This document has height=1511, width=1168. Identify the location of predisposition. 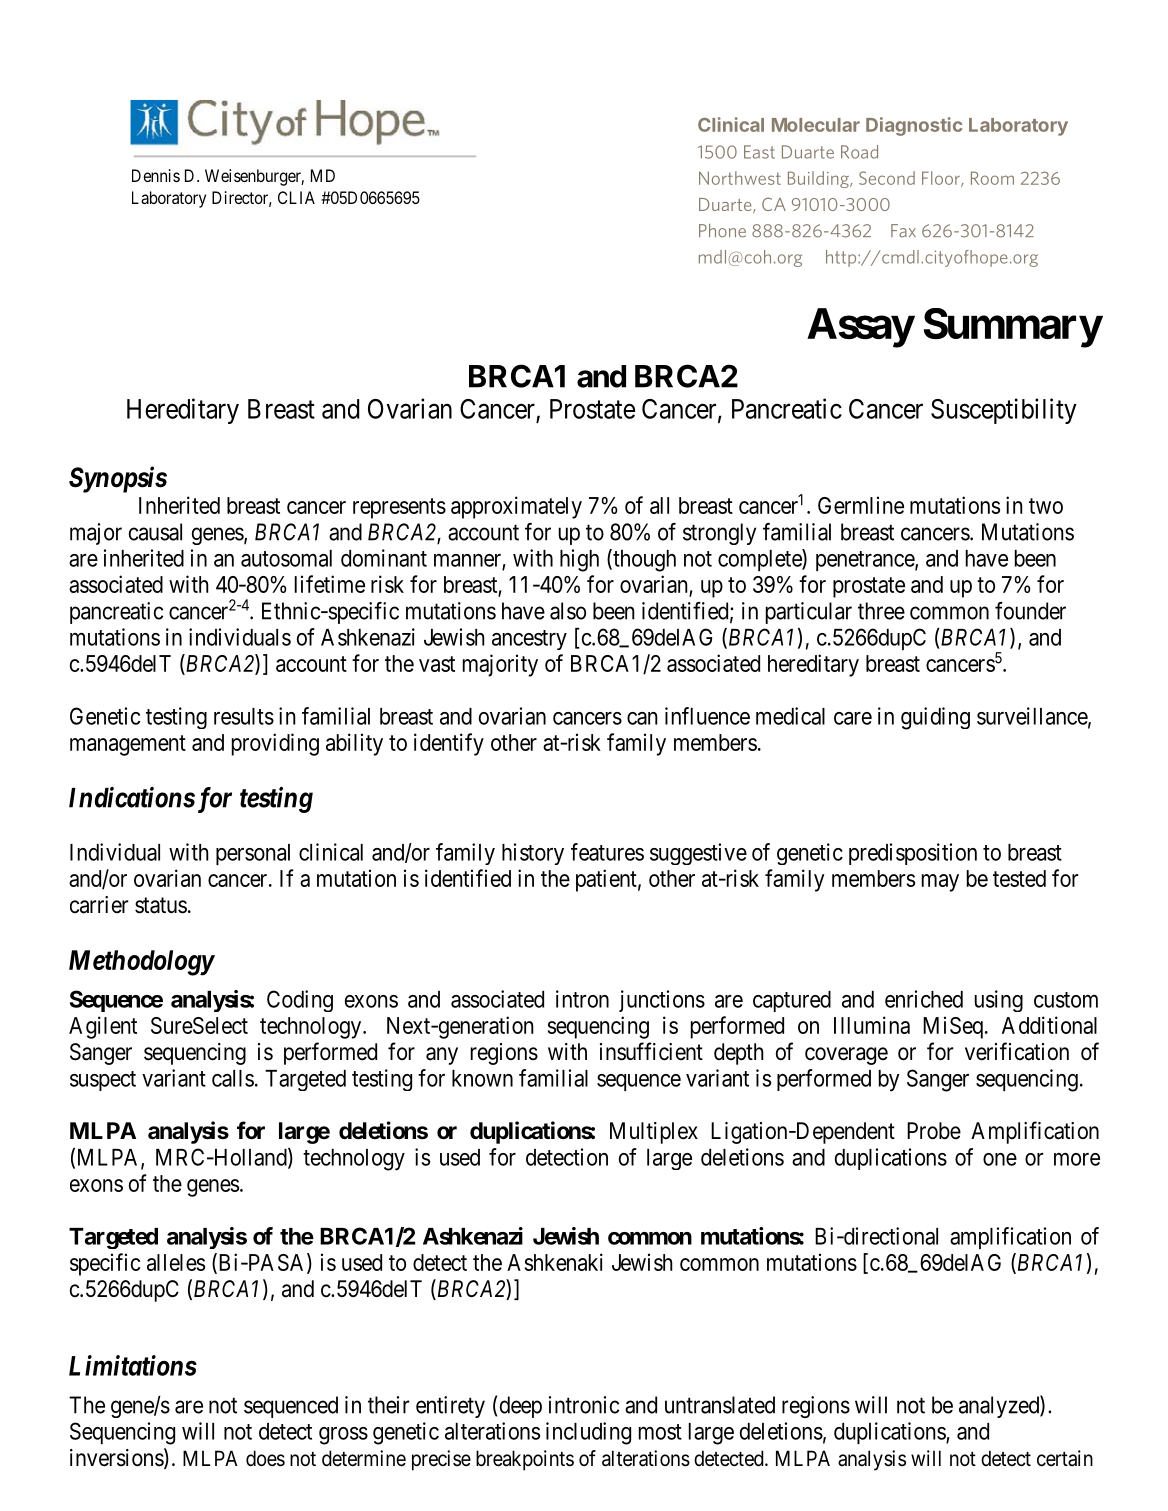
(913, 854).
